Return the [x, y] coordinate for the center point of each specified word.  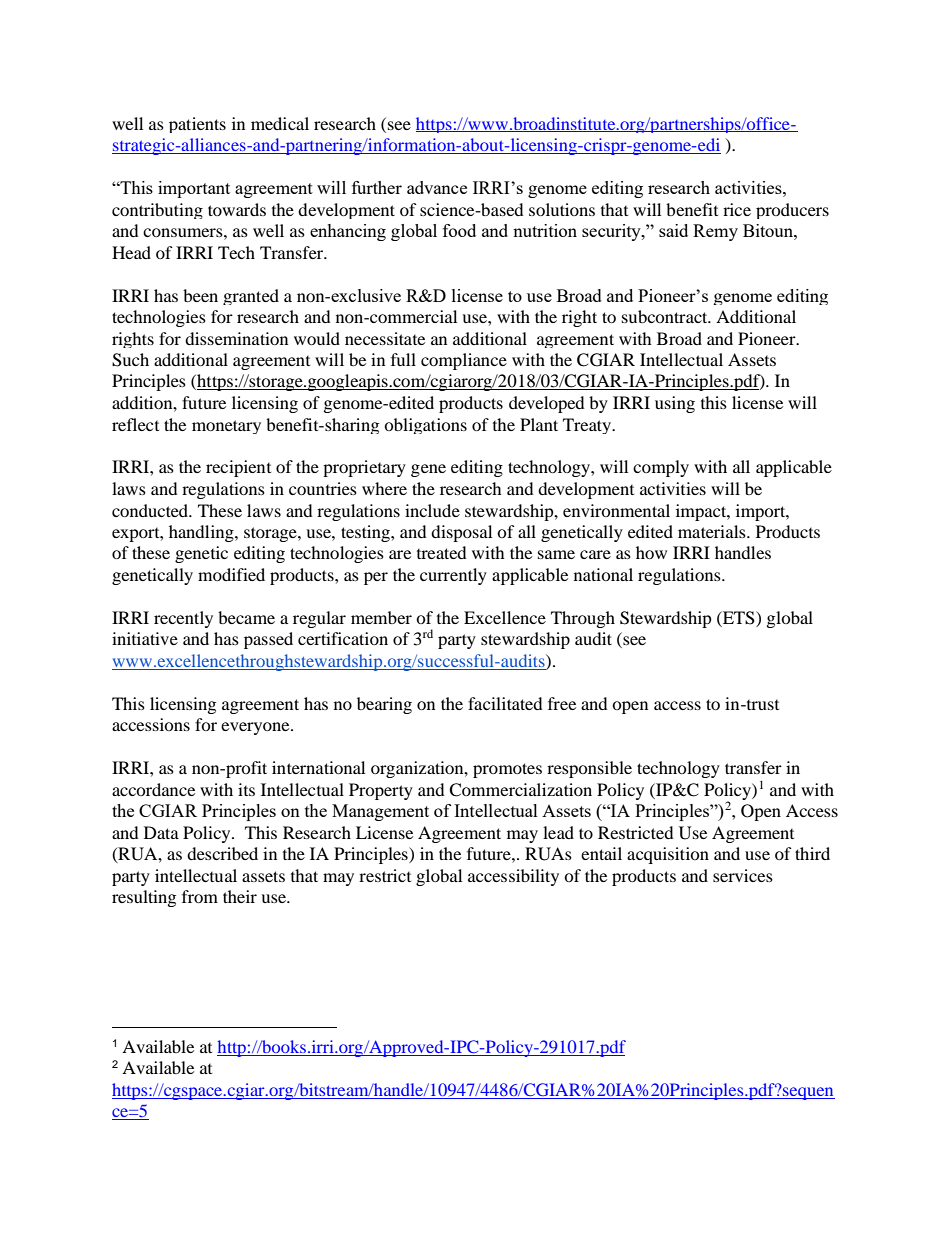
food [459, 230]
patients [197, 125]
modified [231, 574]
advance [437, 187]
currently [453, 576]
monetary [226, 427]
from [200, 896]
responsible [589, 769]
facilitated [505, 703]
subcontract [666, 316]
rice [737, 209]
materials [713, 531]
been [200, 295]
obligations [425, 426]
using [675, 404]
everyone [256, 728]
